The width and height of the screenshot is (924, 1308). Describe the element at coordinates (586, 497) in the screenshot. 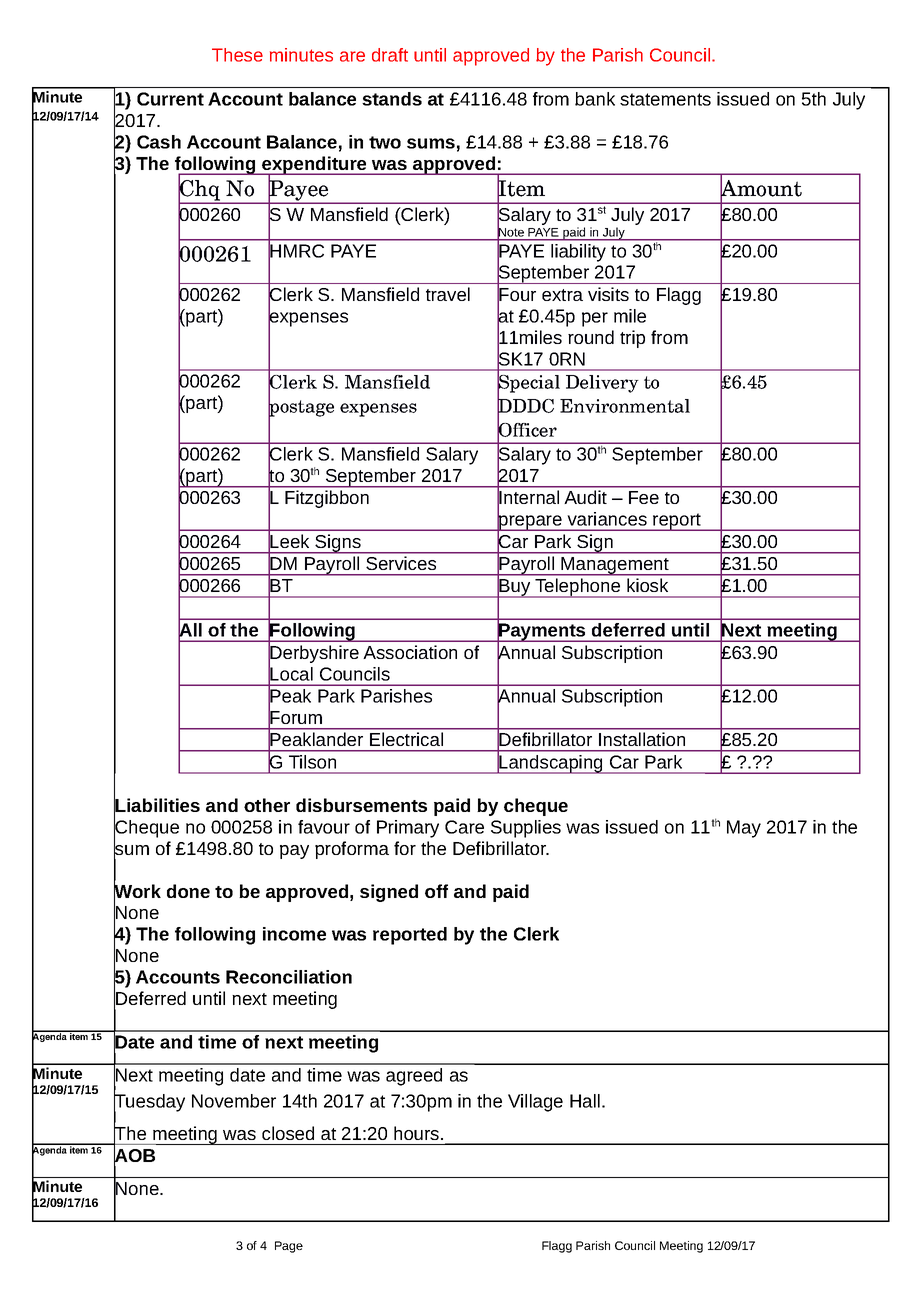

I see `Audit` at that location.
